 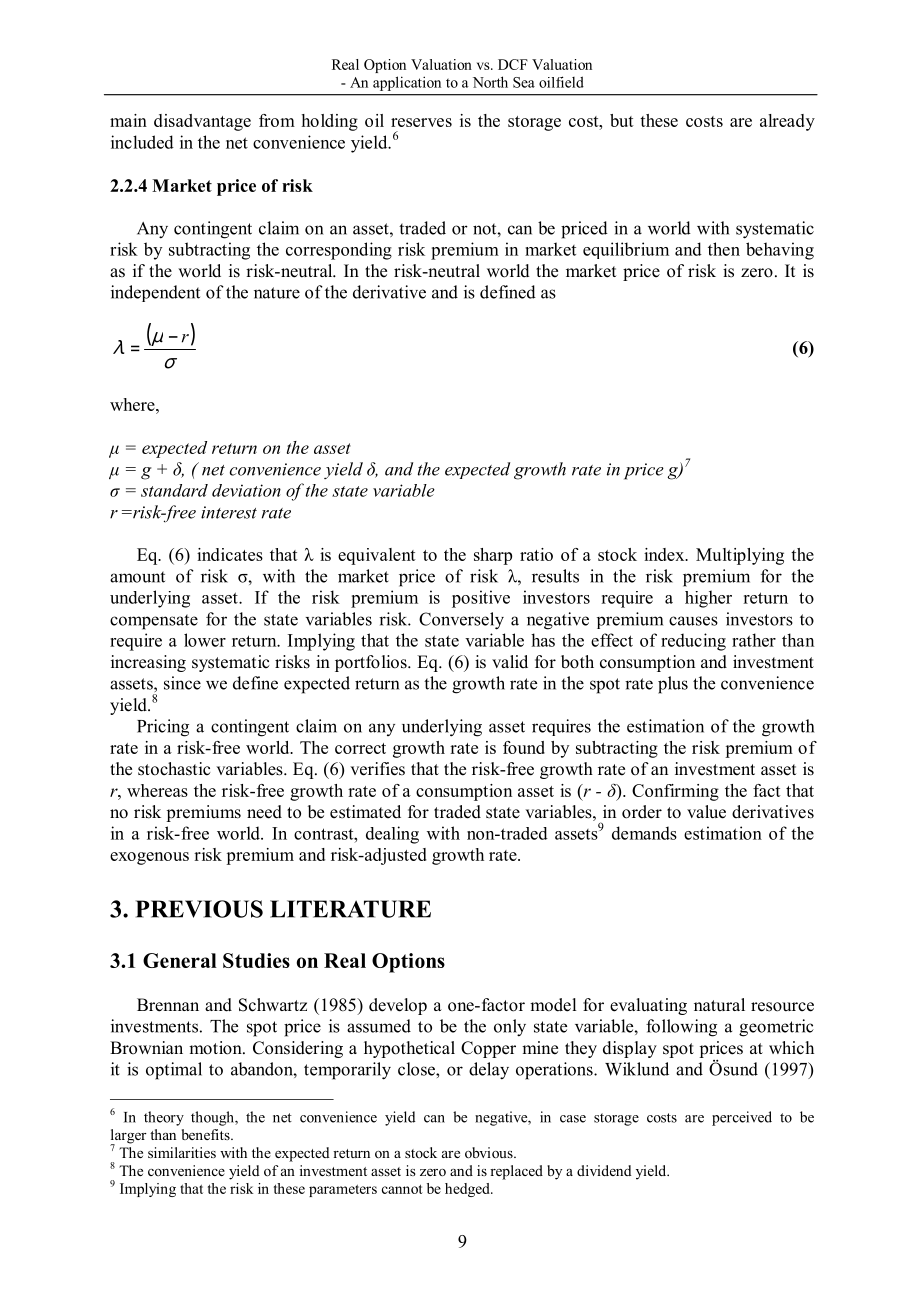 I want to click on North, so click(x=490, y=82).
